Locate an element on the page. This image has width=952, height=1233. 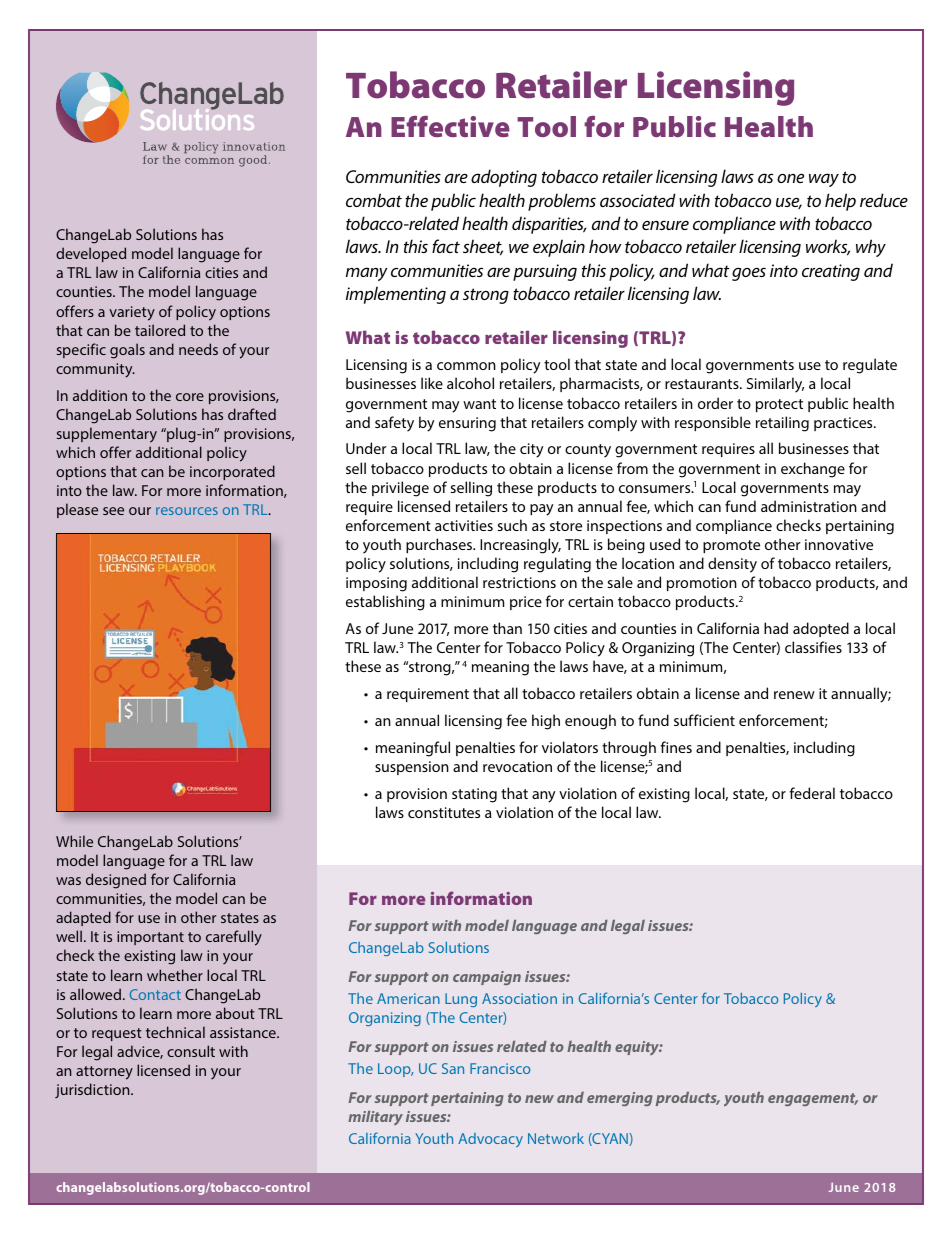
exchange is located at coordinates (813, 470).
